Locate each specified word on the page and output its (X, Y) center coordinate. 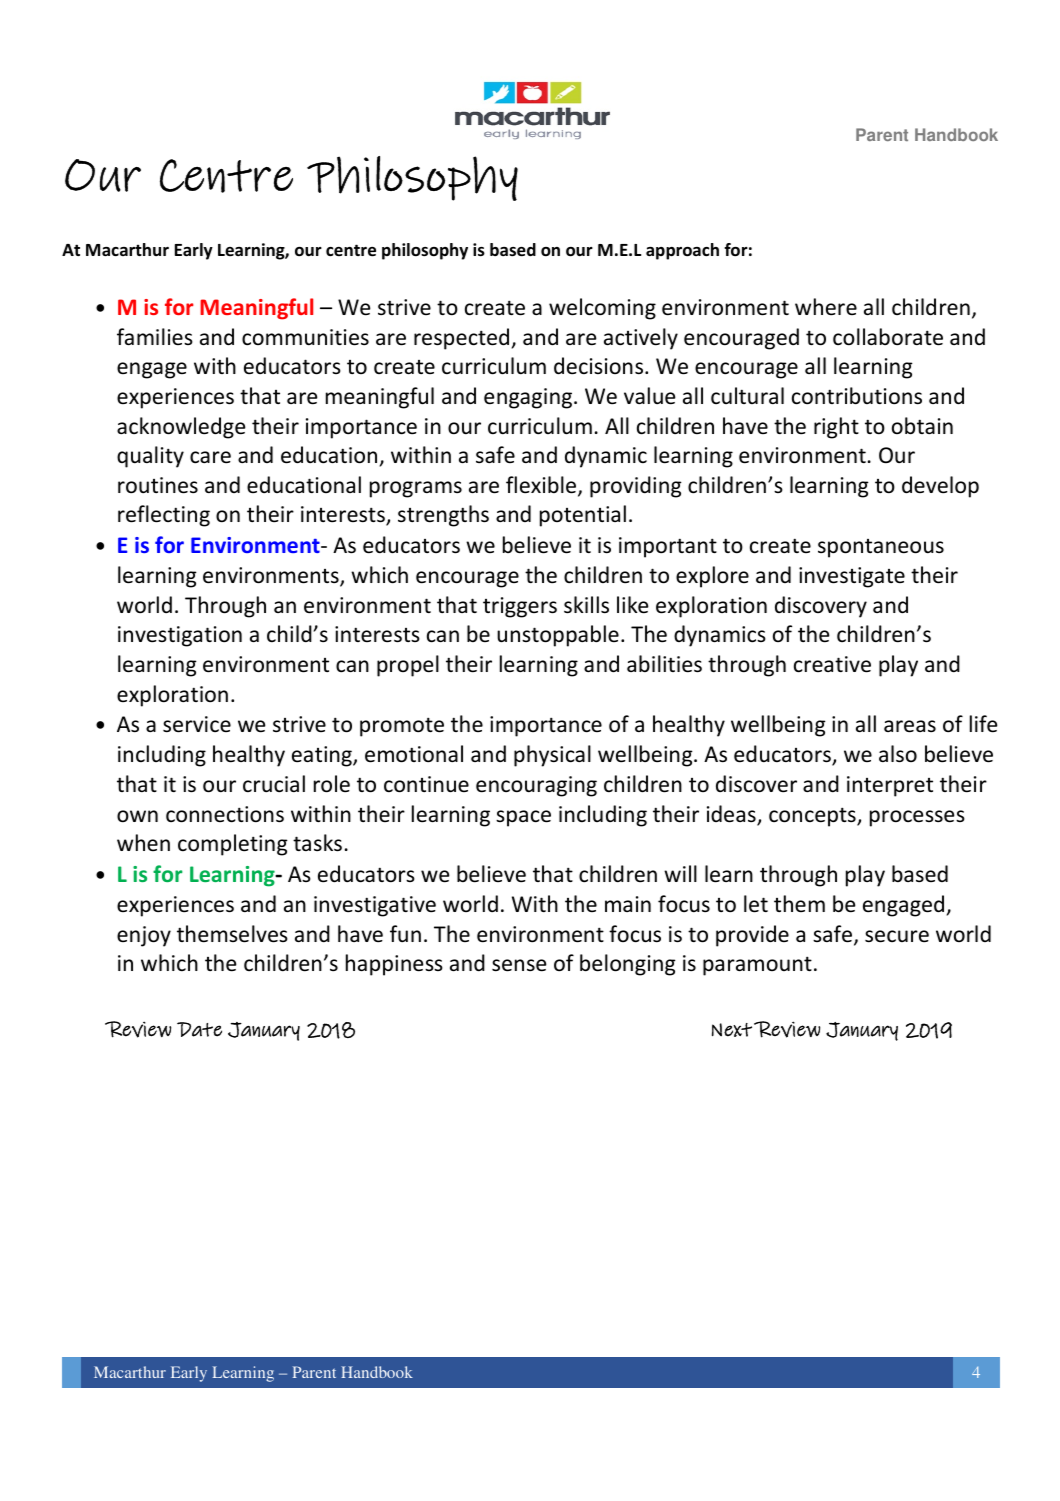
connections (225, 814)
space (523, 818)
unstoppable (558, 636)
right (836, 428)
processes (917, 818)
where (826, 307)
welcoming (602, 309)
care (210, 457)
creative (832, 664)
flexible (542, 486)
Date (199, 1029)
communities (305, 337)
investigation (180, 636)
